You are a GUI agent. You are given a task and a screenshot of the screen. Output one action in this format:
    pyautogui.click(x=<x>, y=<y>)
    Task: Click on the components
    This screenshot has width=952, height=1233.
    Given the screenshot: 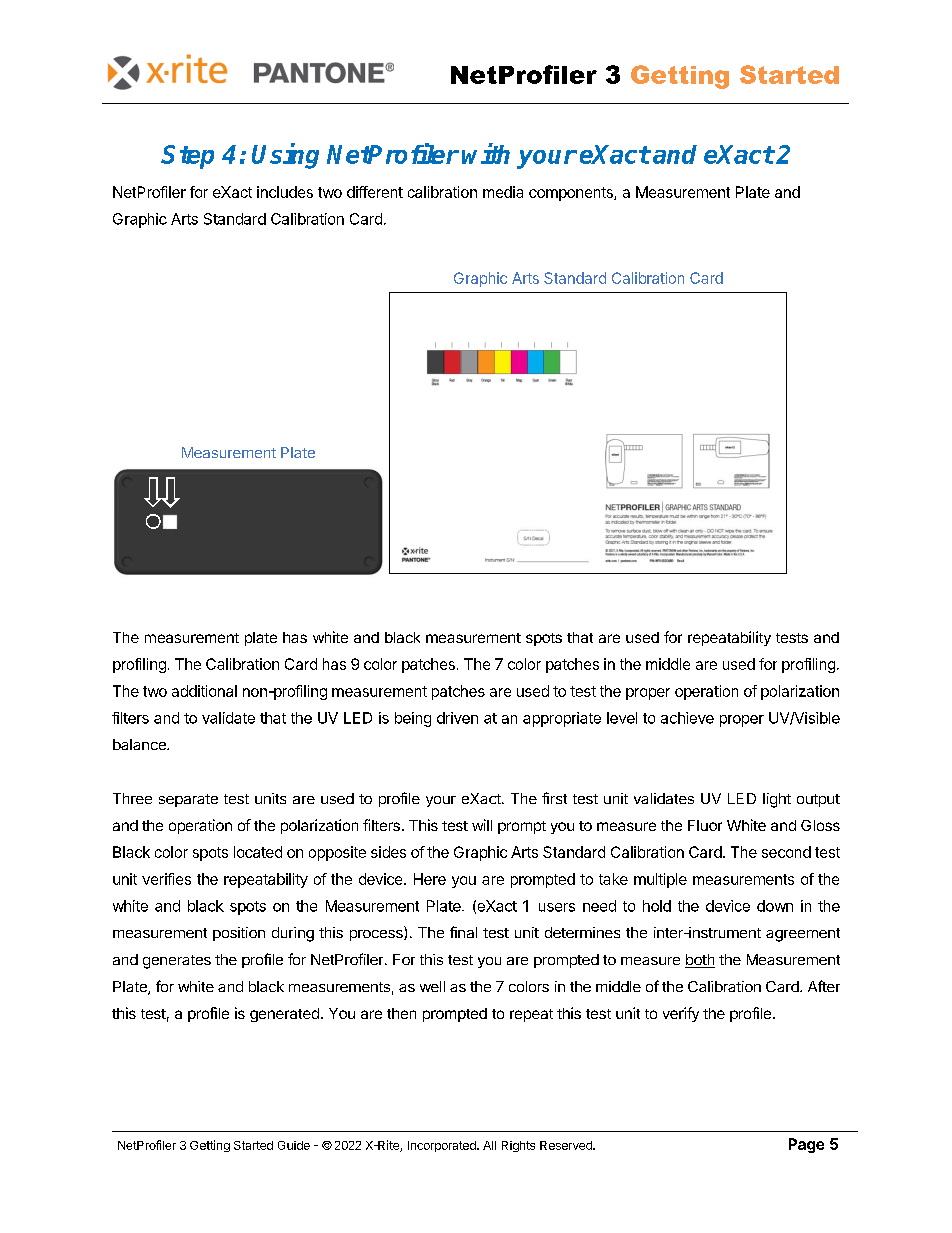 What is the action you would take?
    pyautogui.click(x=572, y=194)
